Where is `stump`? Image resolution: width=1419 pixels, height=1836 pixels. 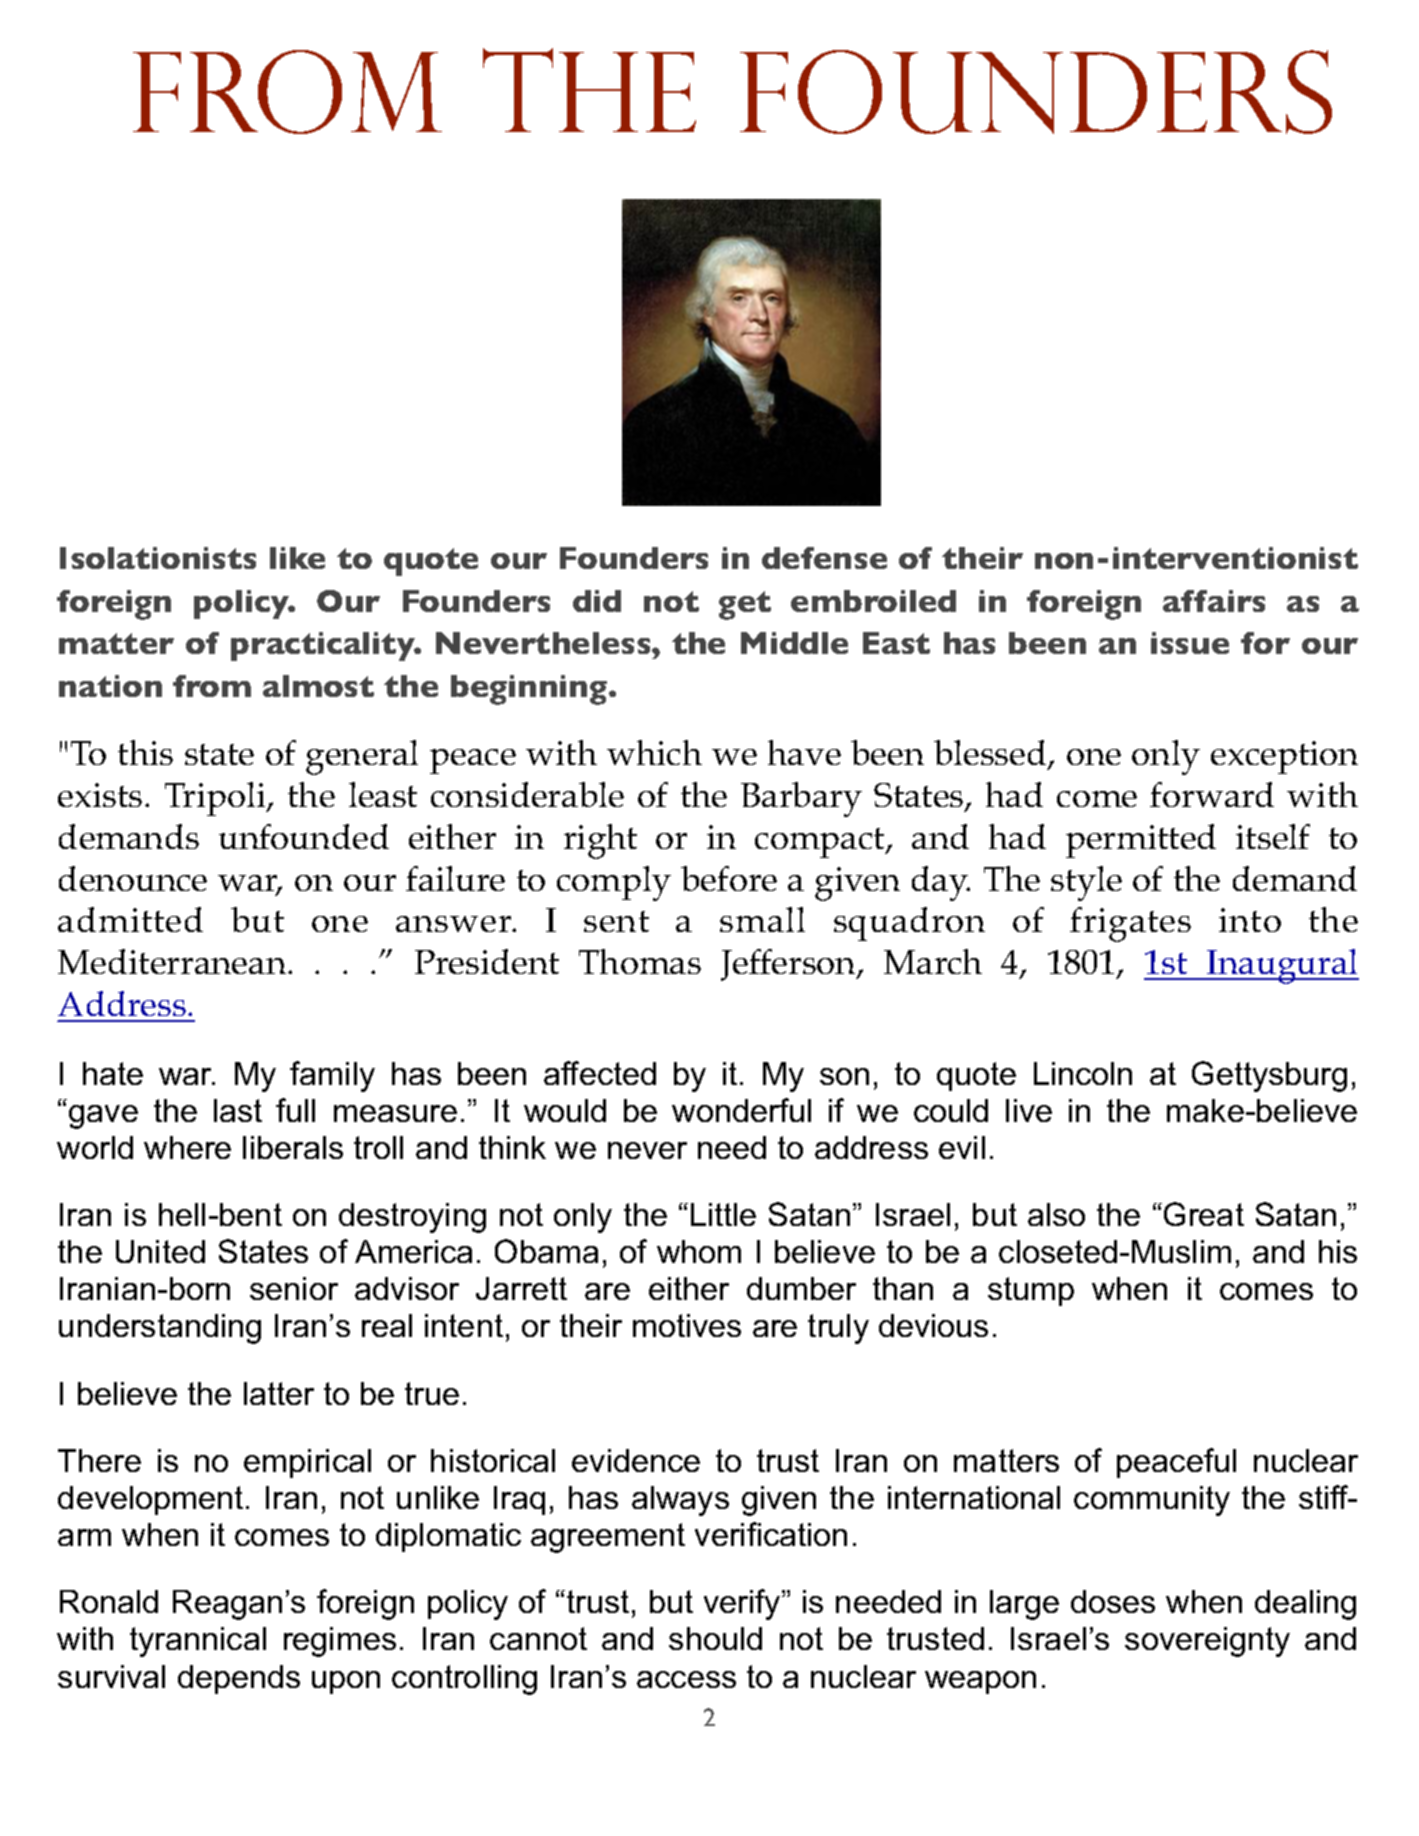
stump is located at coordinates (1031, 1291).
